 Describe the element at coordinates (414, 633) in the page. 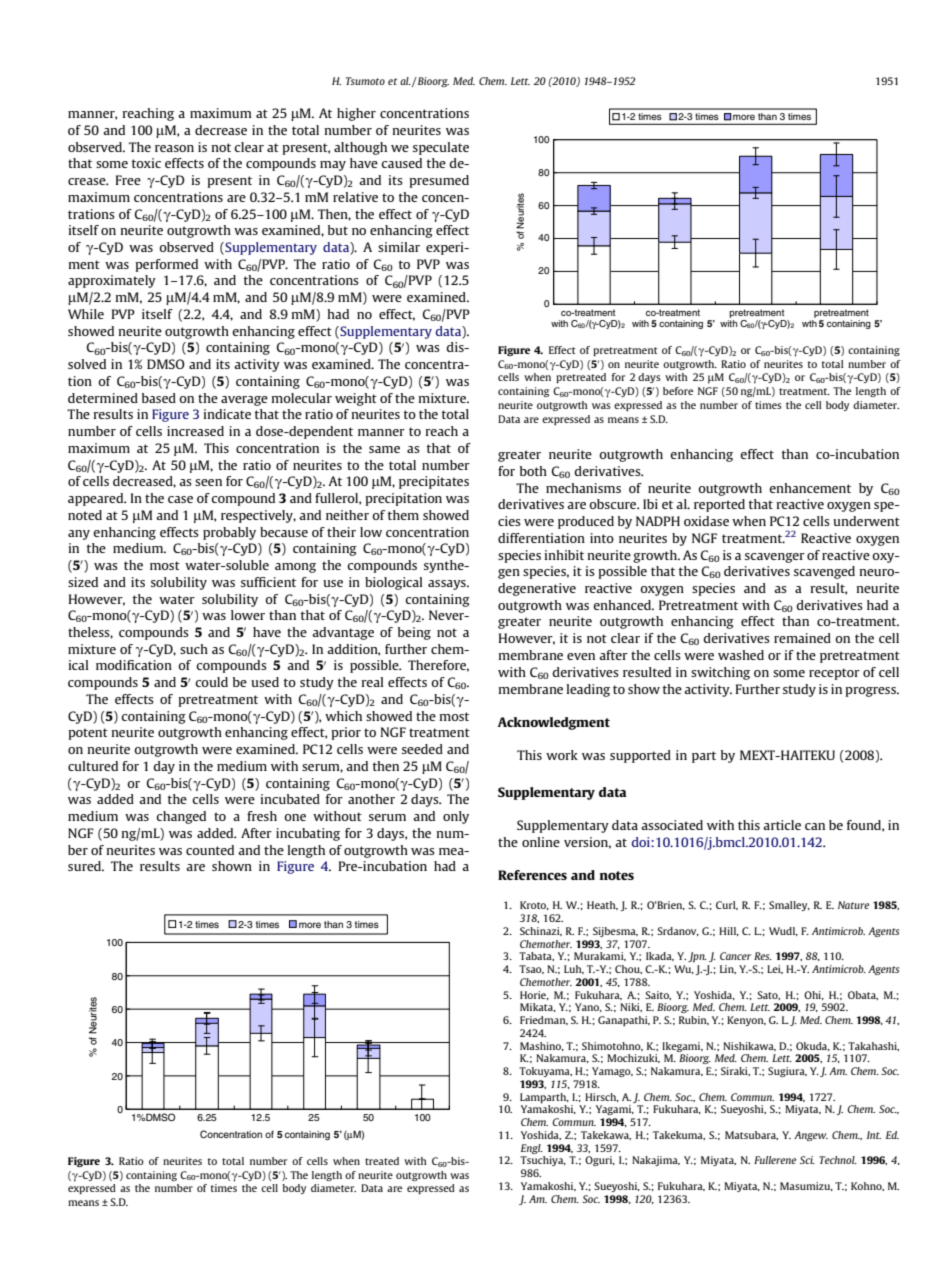

I see `being` at that location.
